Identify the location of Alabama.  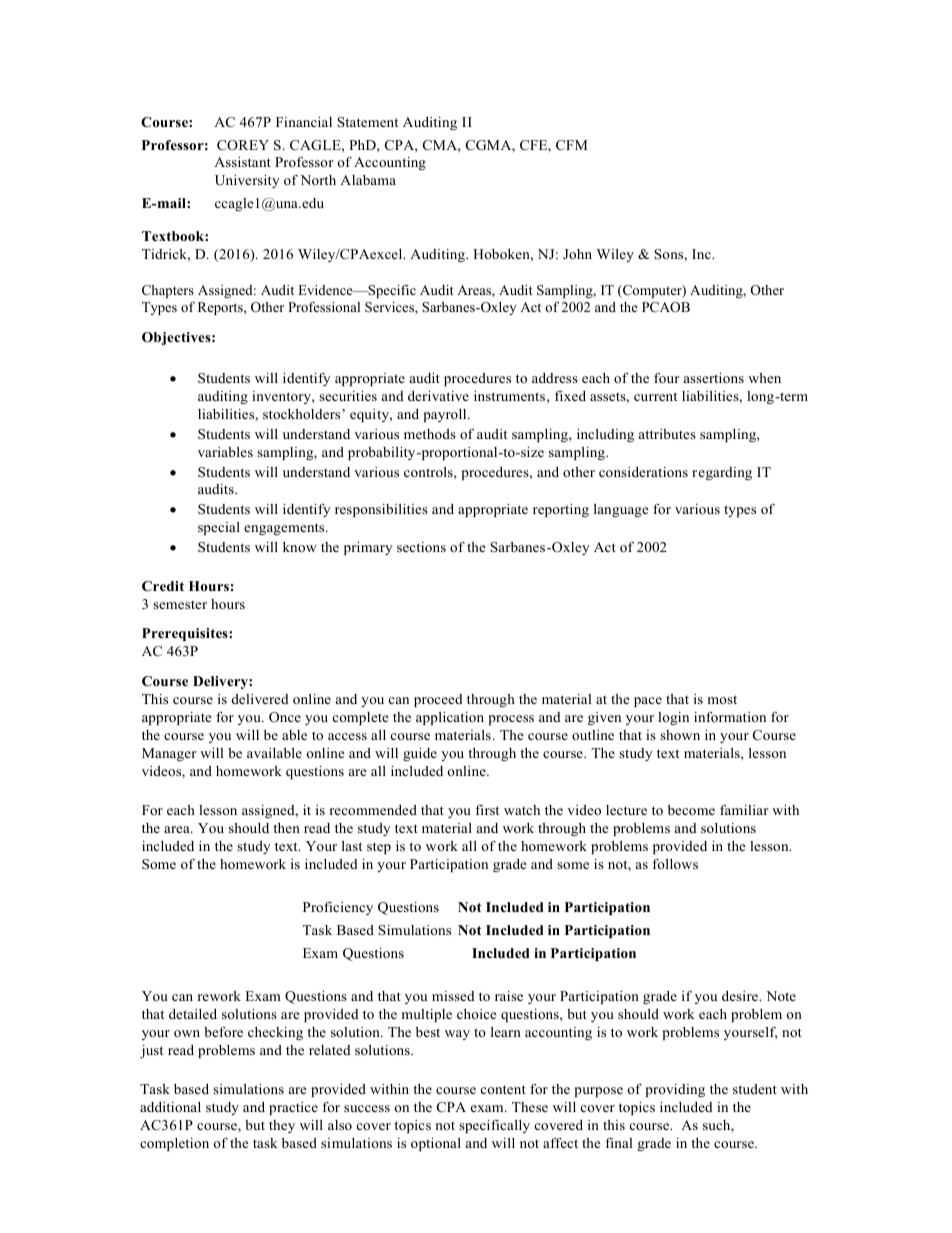
(368, 180).
